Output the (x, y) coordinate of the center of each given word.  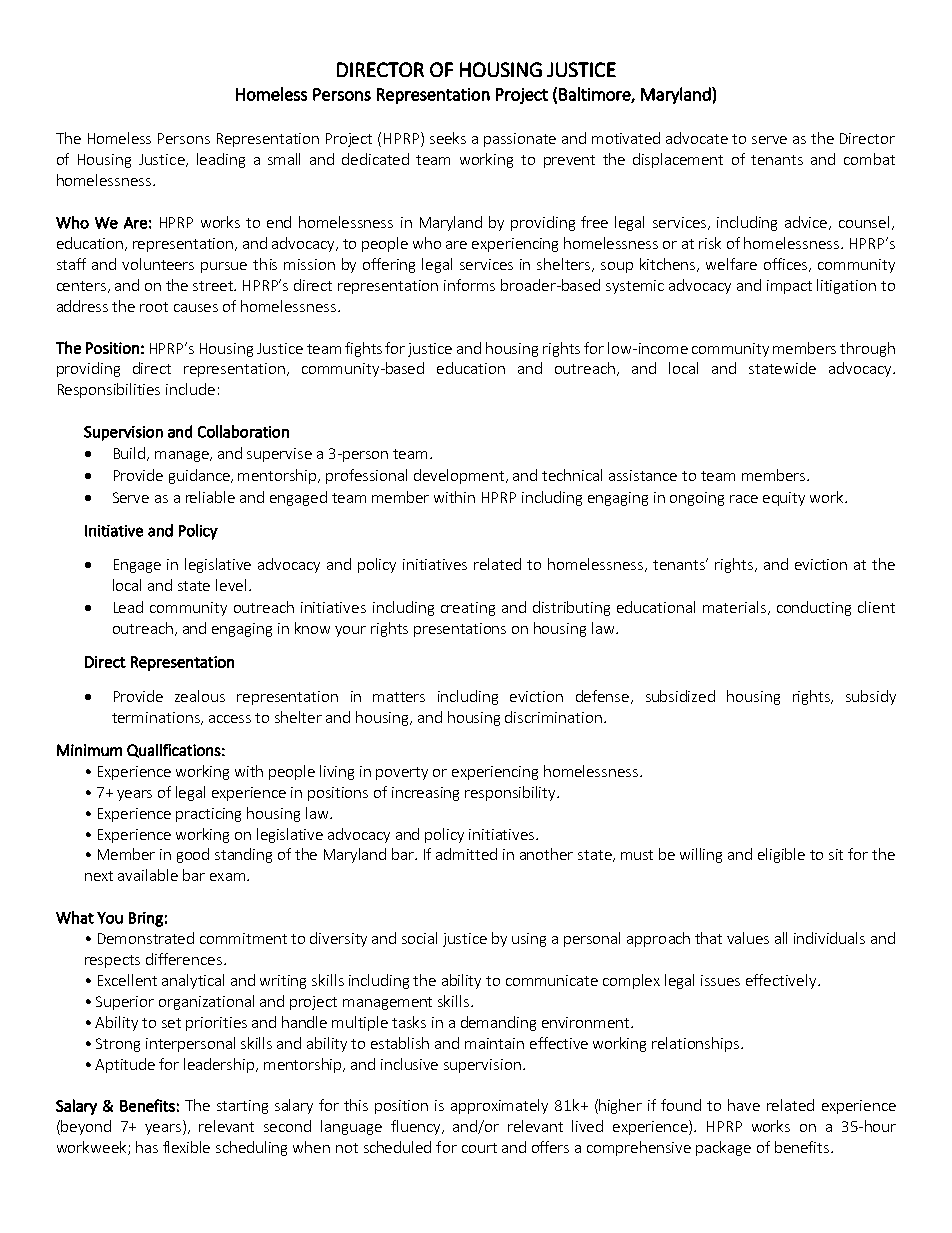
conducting (814, 608)
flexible (186, 1147)
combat (869, 159)
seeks (448, 138)
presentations (460, 630)
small (284, 159)
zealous (200, 696)
